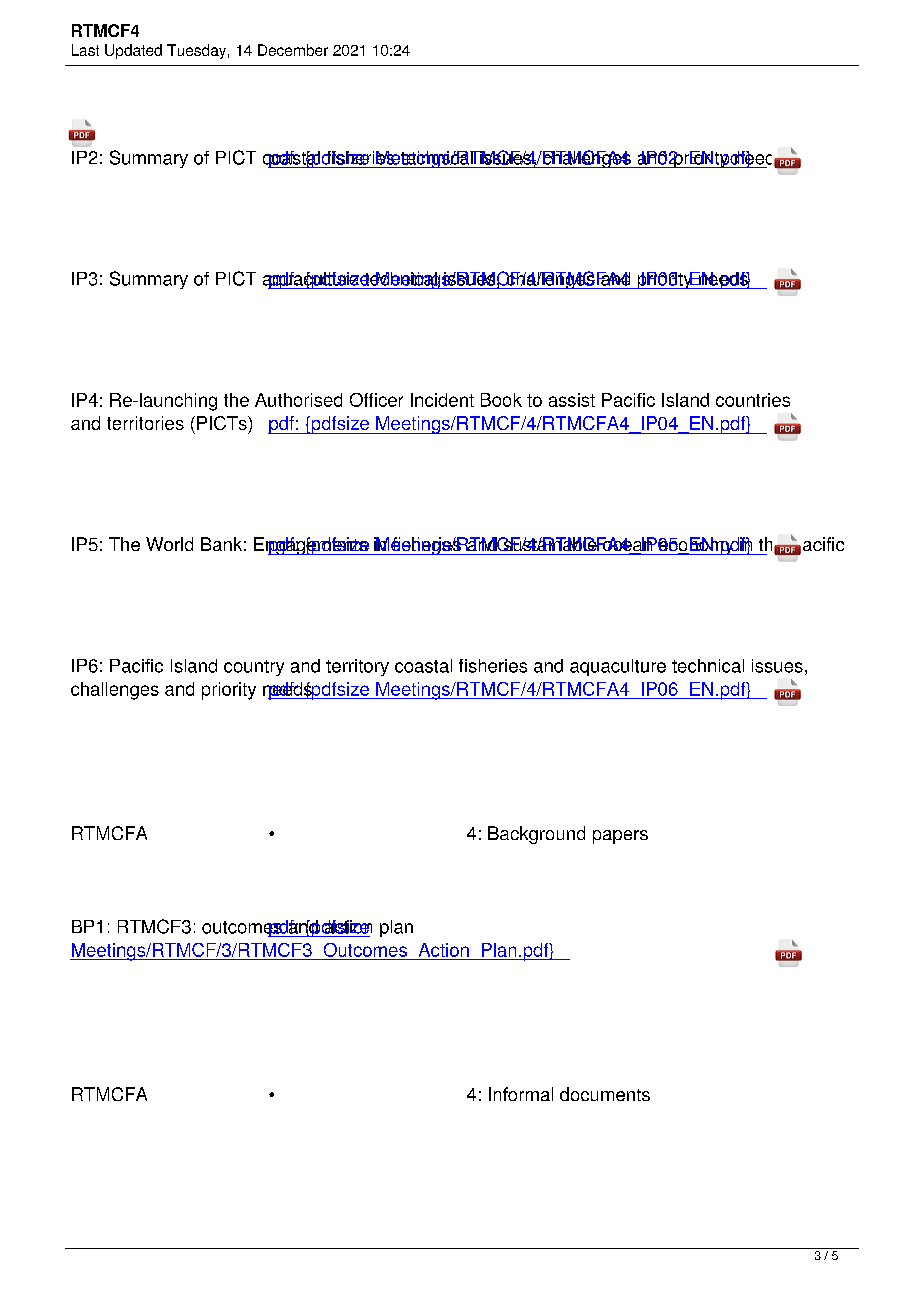 This document has width=924, height=1308. I want to click on country, so click(254, 668).
